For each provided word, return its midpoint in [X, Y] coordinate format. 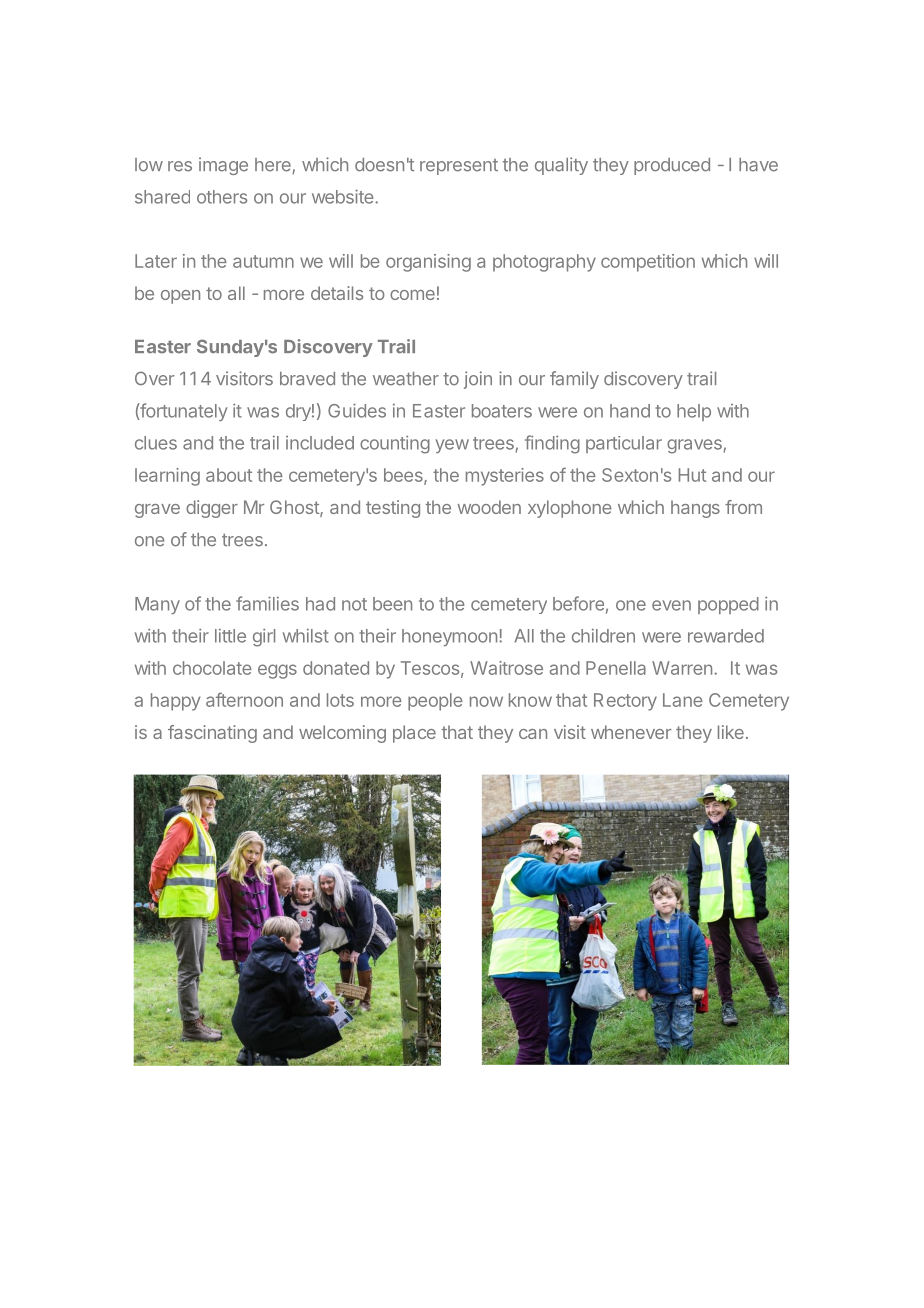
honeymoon [449, 637]
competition [648, 263]
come [412, 295]
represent [459, 167]
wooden [489, 507]
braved [307, 379]
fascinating [212, 734]
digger [212, 509]
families [267, 603]
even [671, 605]
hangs [695, 509]
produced [672, 166]
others [222, 197]
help [694, 412]
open [180, 297]
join [478, 380]
